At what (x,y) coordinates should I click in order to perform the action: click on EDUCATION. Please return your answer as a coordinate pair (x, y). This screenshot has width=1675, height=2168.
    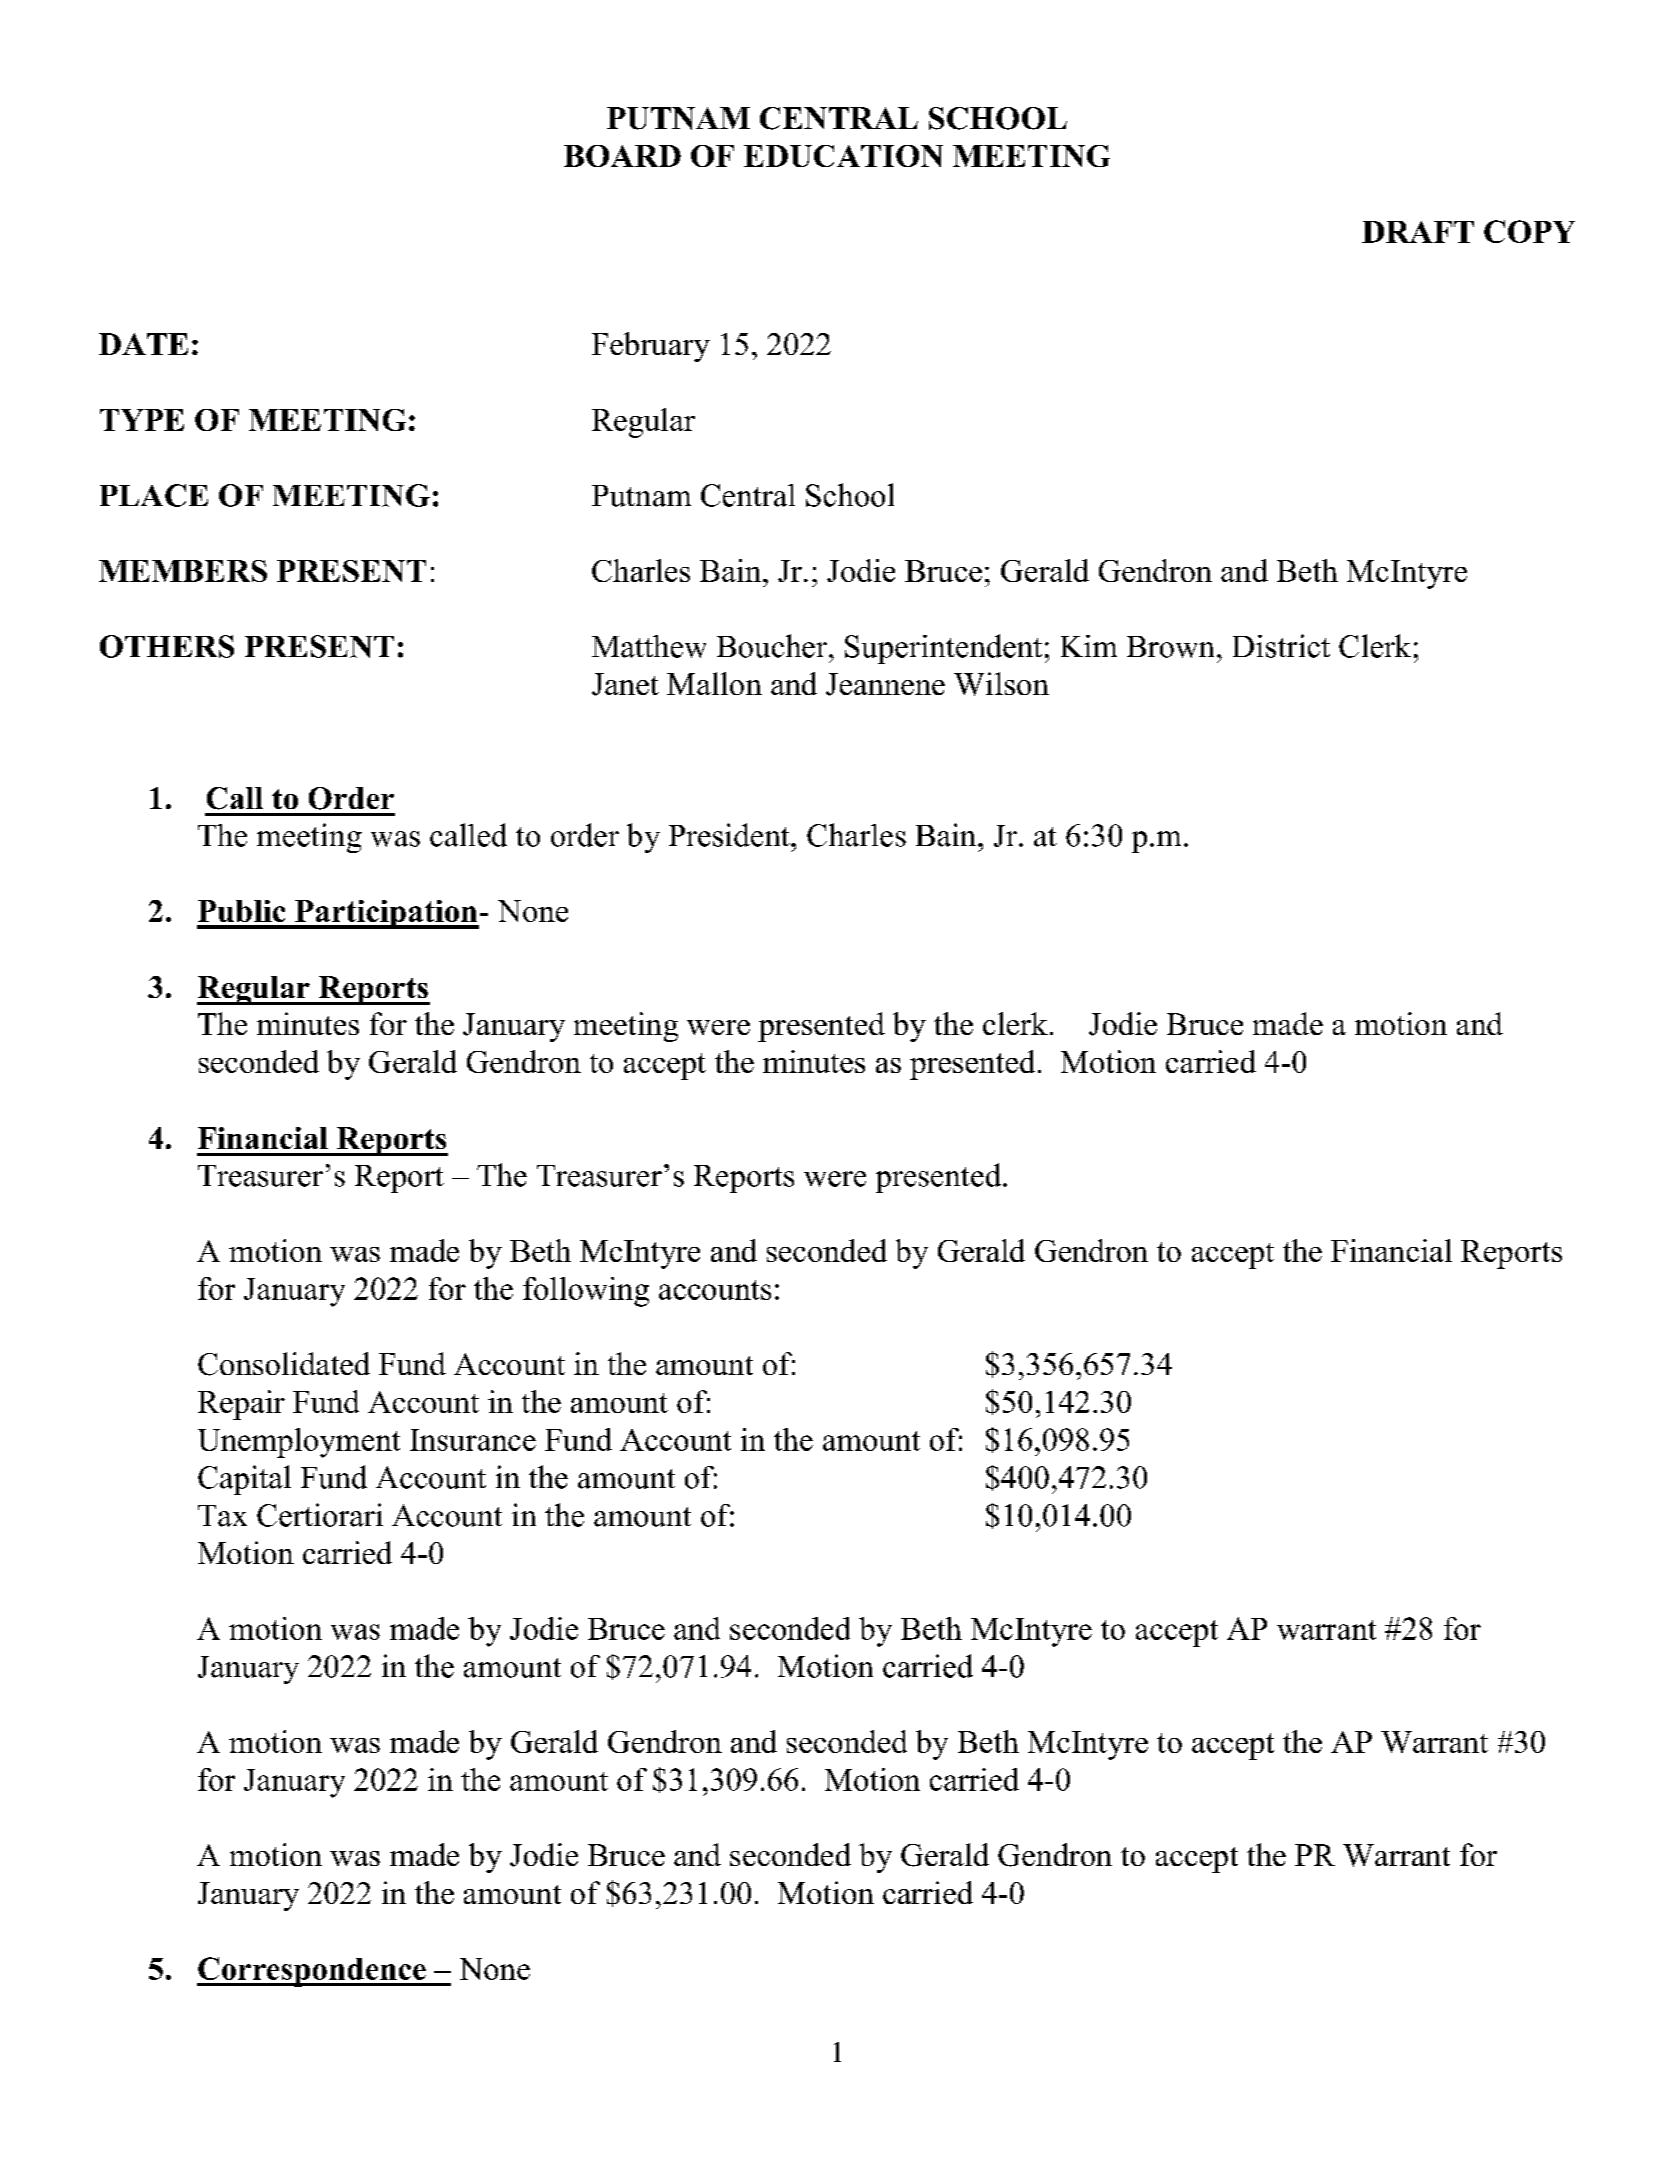
    Looking at the image, I should click on (843, 156).
